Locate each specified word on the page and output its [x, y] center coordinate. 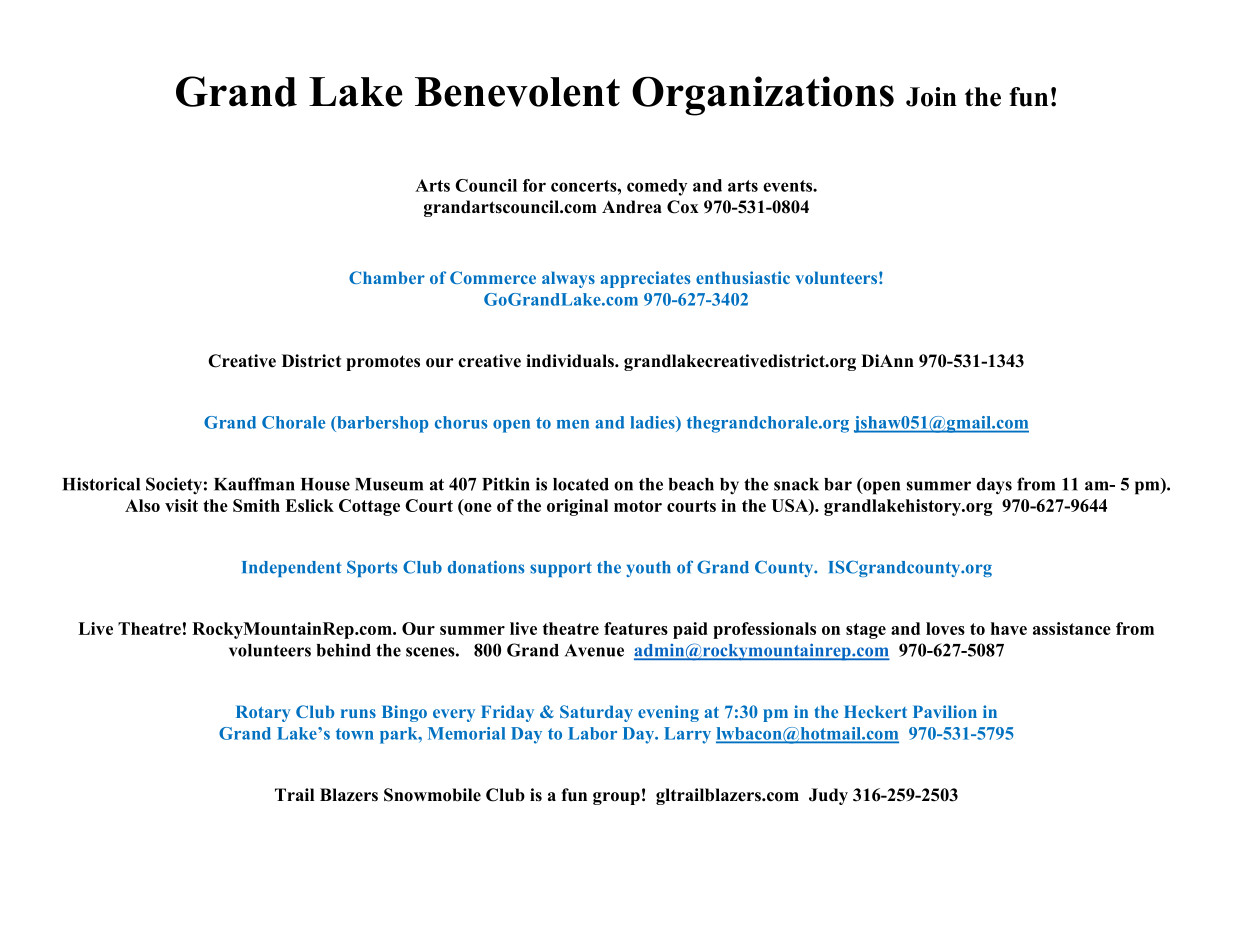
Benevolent [517, 92]
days [994, 486]
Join [931, 97]
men [573, 424]
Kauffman [254, 484]
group [616, 798]
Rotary [263, 713]
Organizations [763, 96]
